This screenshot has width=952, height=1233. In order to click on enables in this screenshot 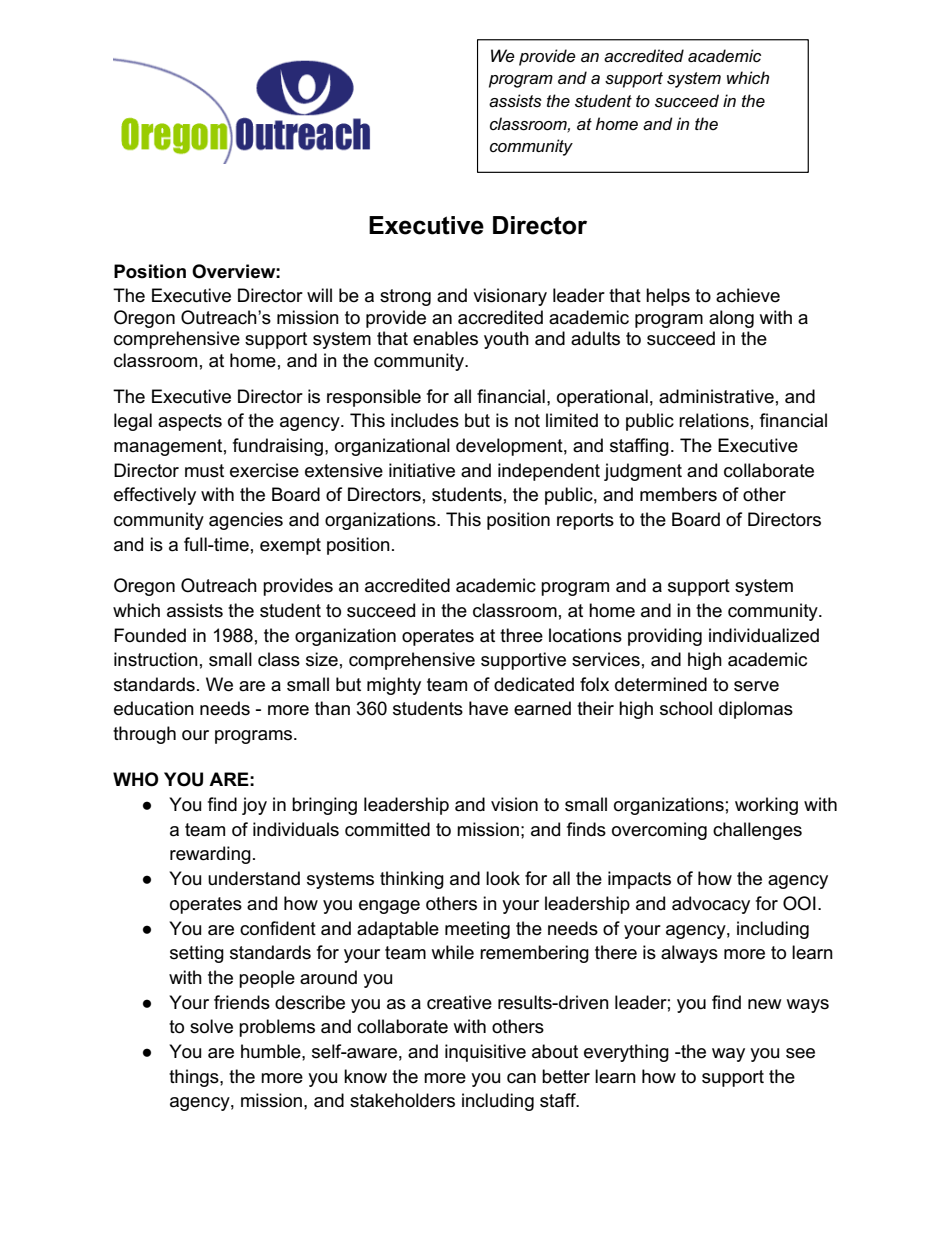, I will do `click(445, 338)`.
